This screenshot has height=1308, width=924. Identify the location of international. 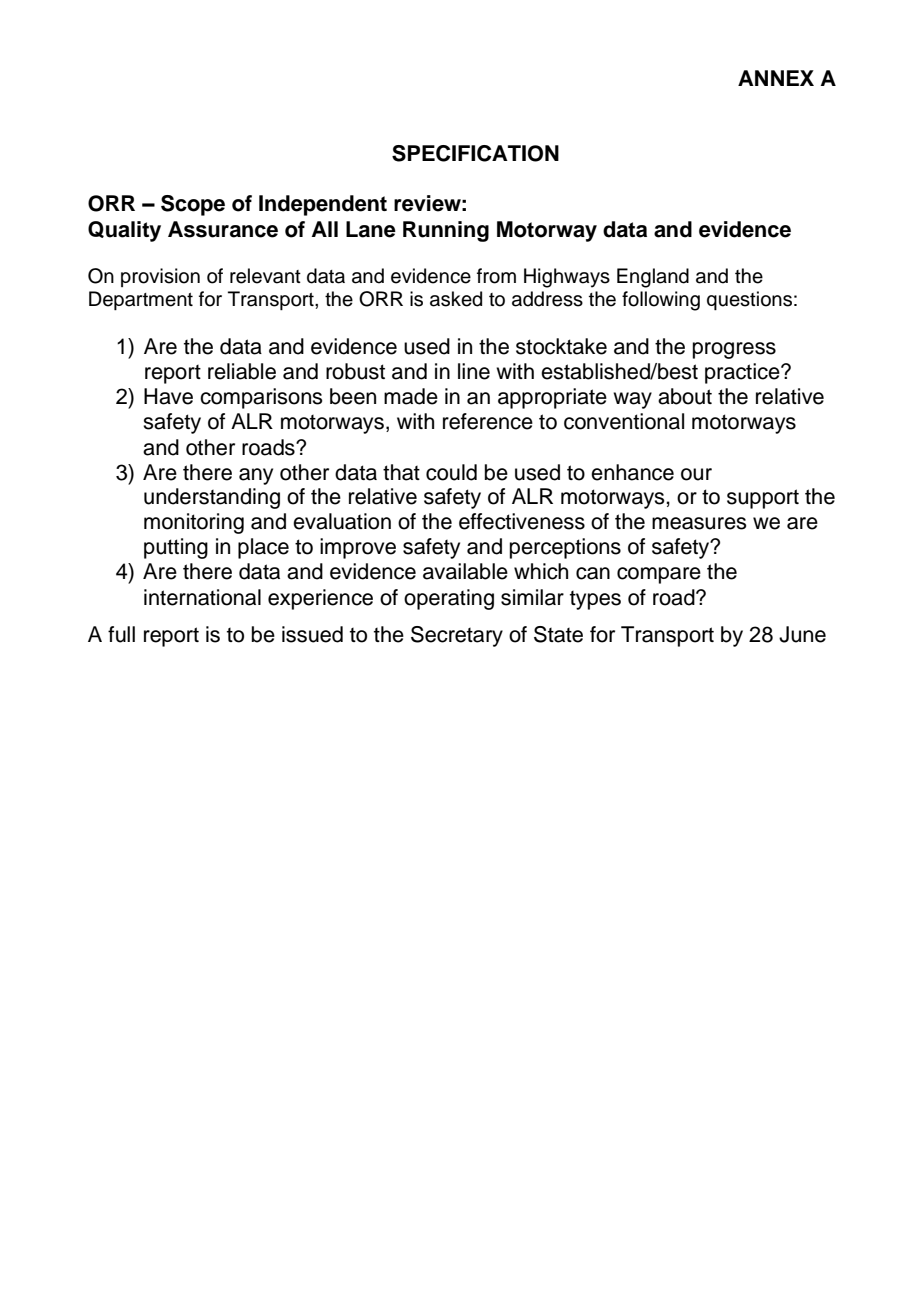
(202, 597).
